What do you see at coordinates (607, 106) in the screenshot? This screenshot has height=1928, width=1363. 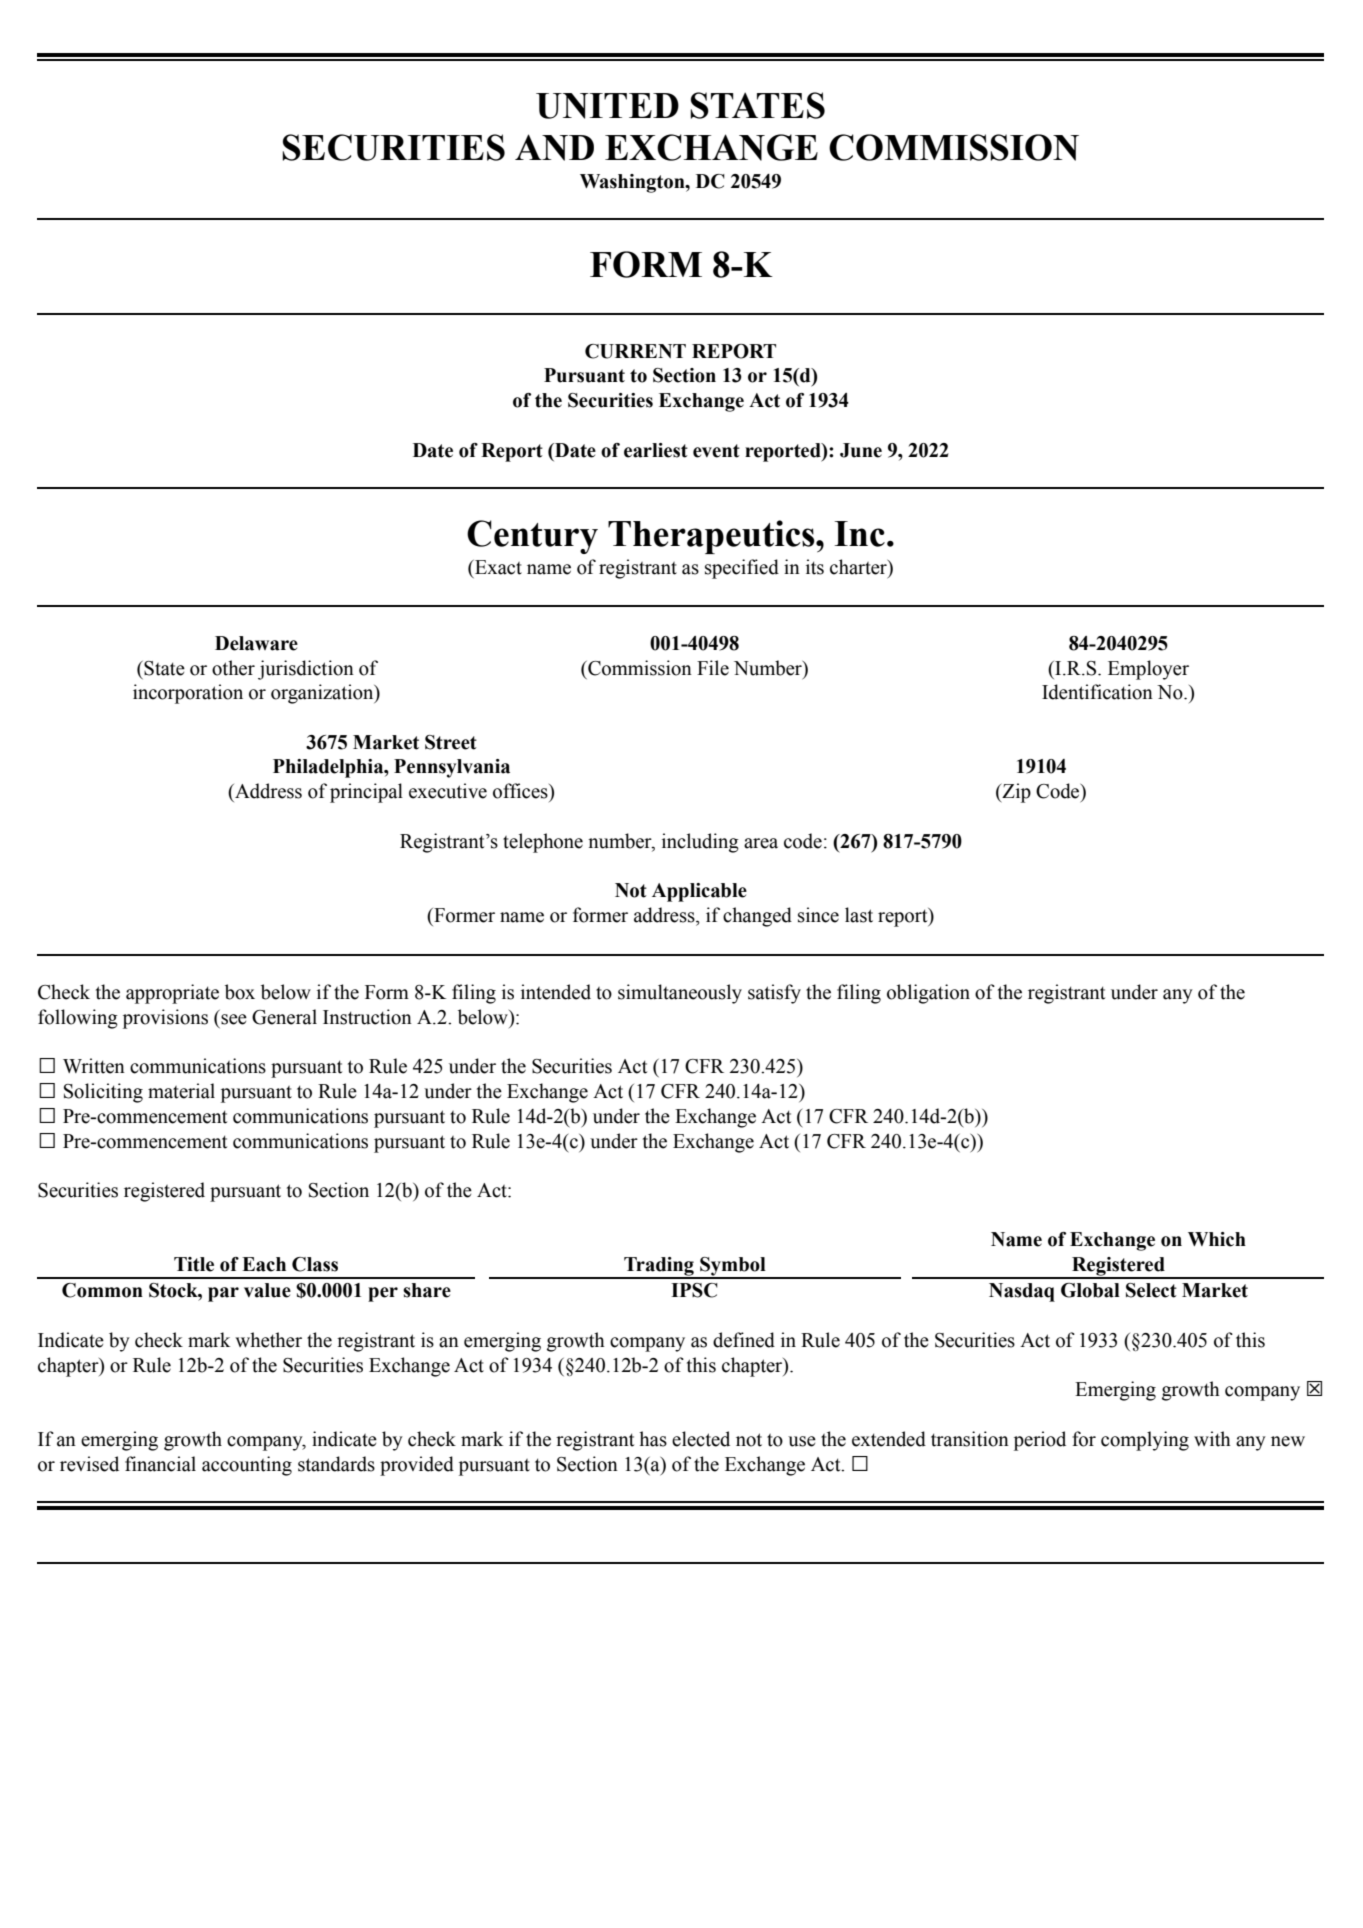 I see `UNITED` at bounding box center [607, 106].
